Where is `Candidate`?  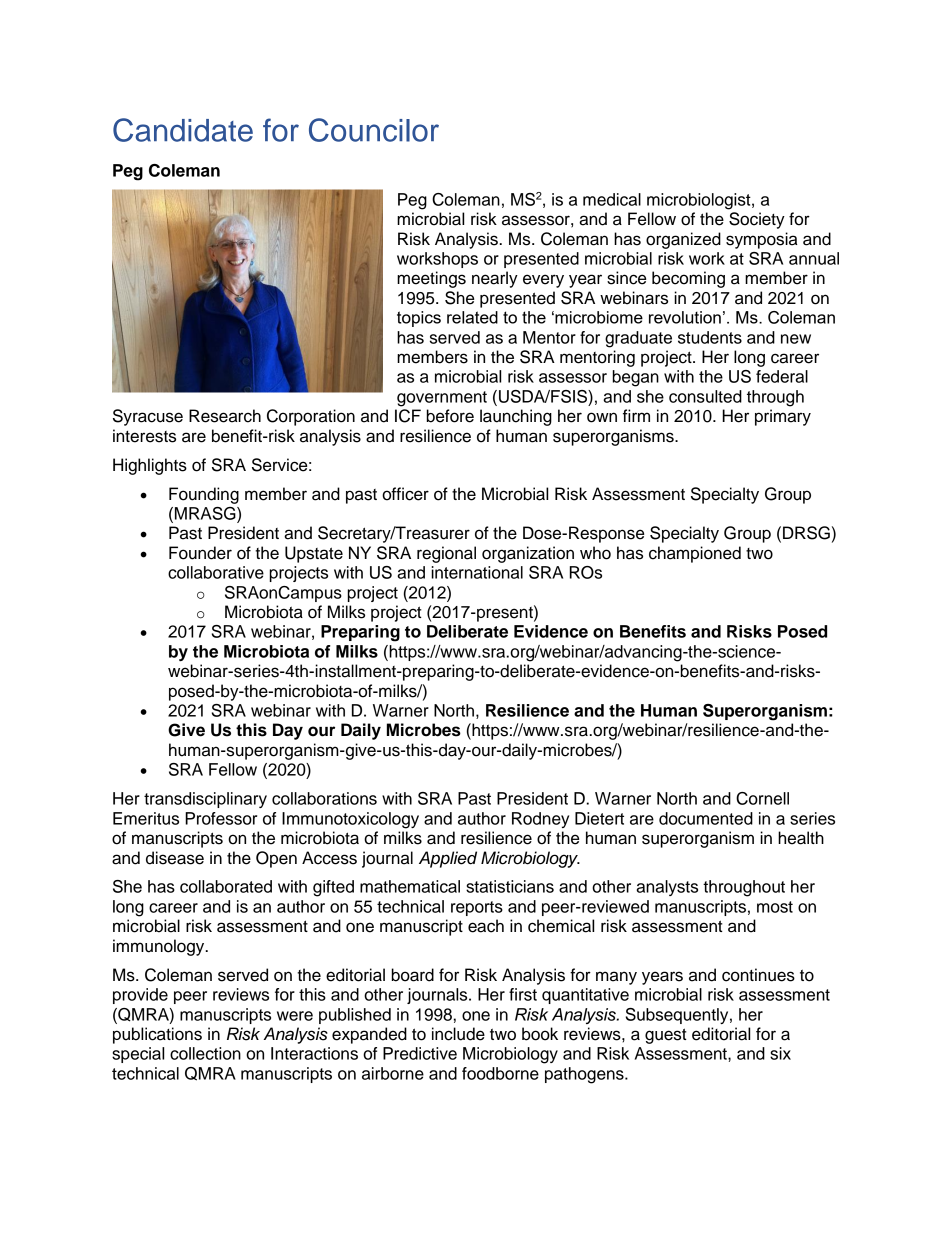 Candidate is located at coordinates (183, 130).
